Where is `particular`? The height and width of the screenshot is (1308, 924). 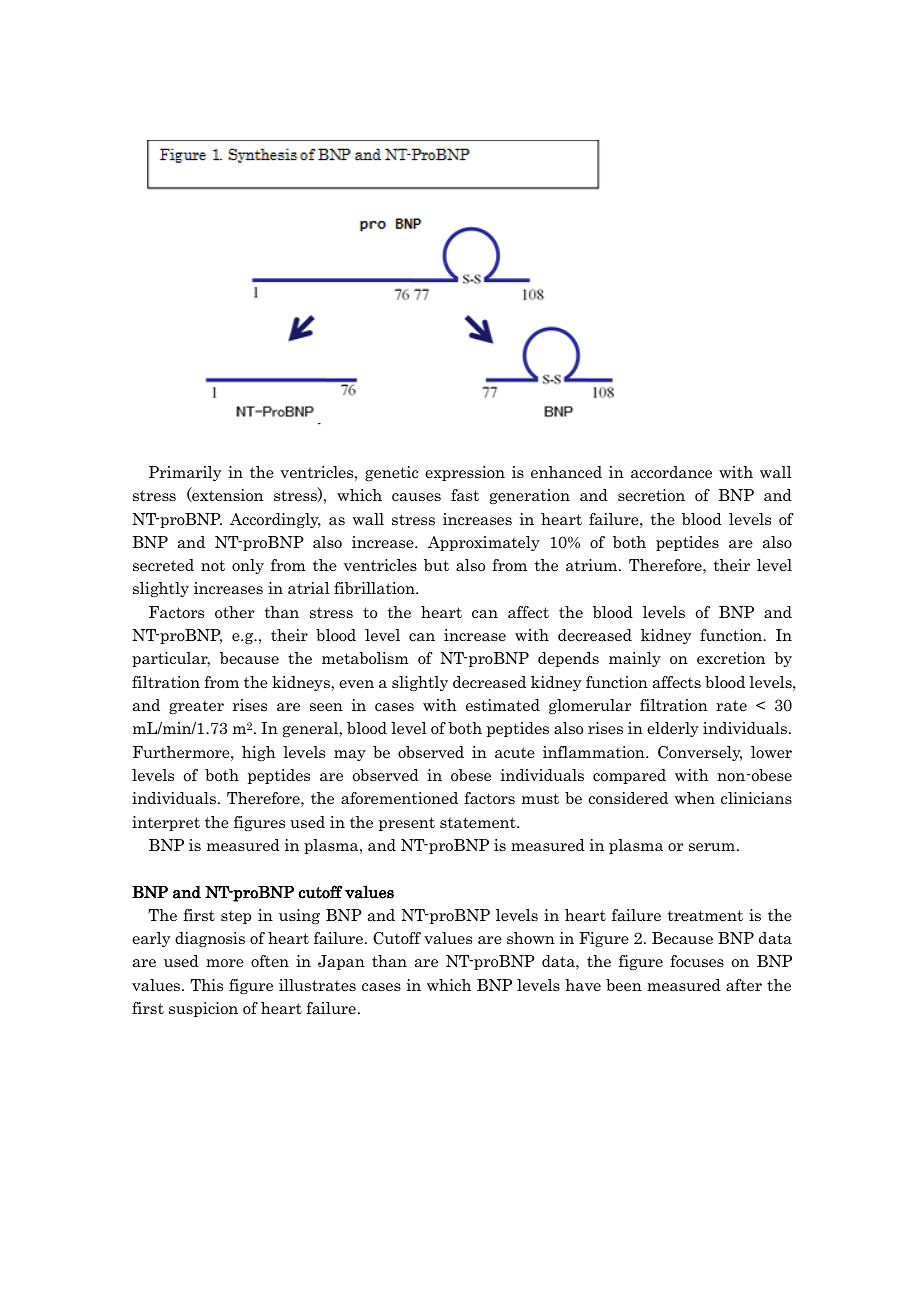 particular is located at coordinates (171, 659).
